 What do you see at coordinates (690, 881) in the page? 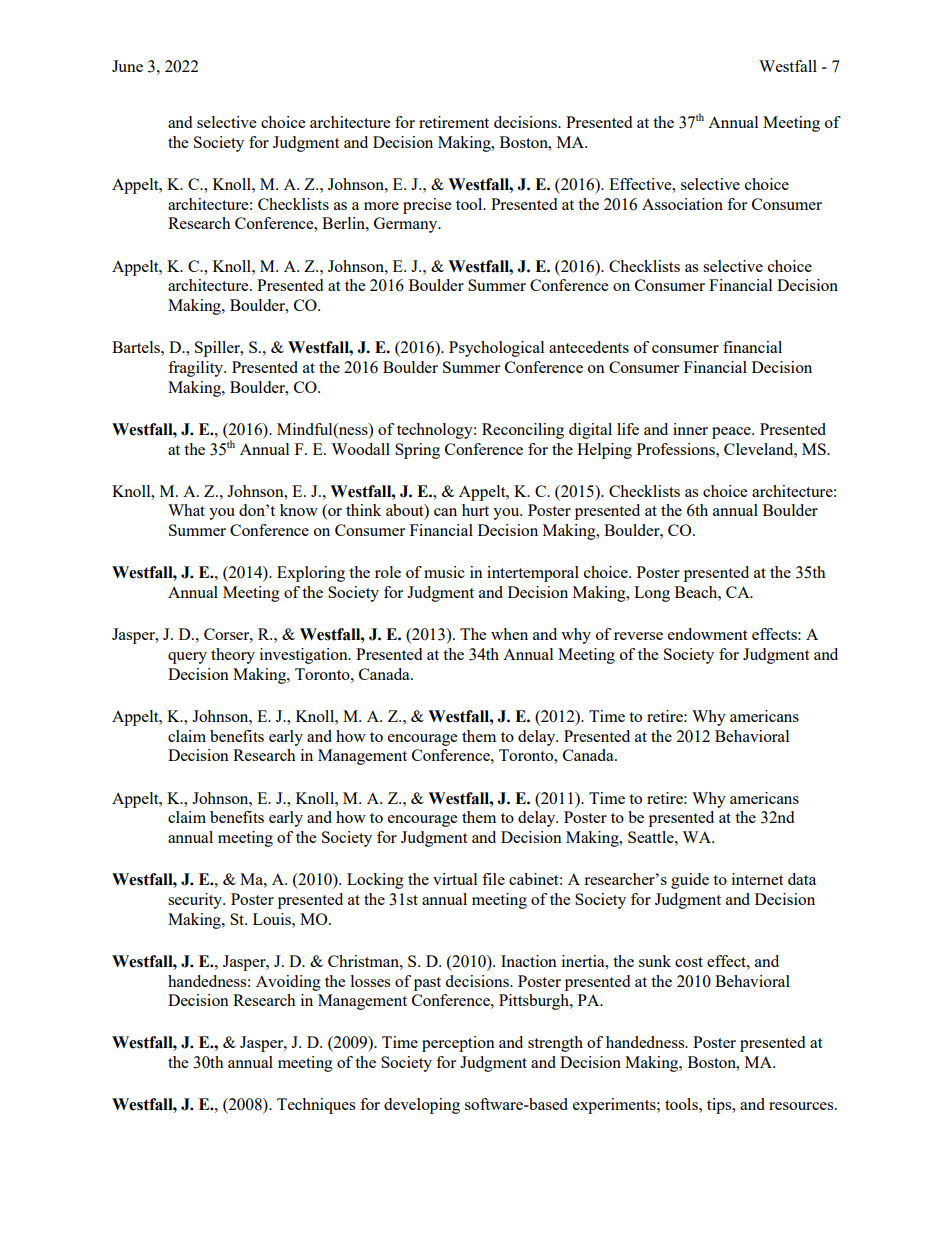
I see `guide` at bounding box center [690, 881].
